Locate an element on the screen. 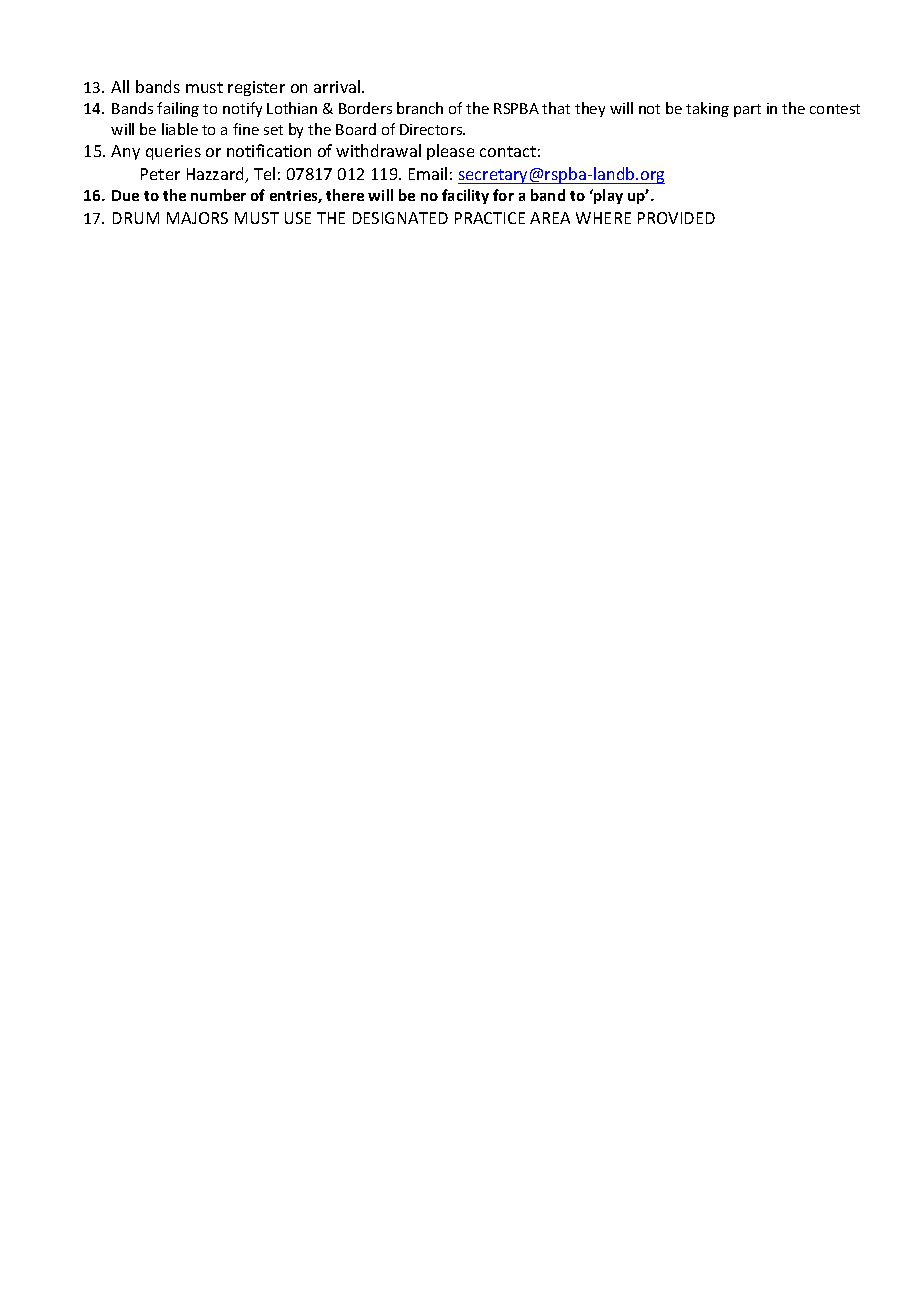 Image resolution: width=924 pixels, height=1308 pixels. liable is located at coordinates (180, 129).
